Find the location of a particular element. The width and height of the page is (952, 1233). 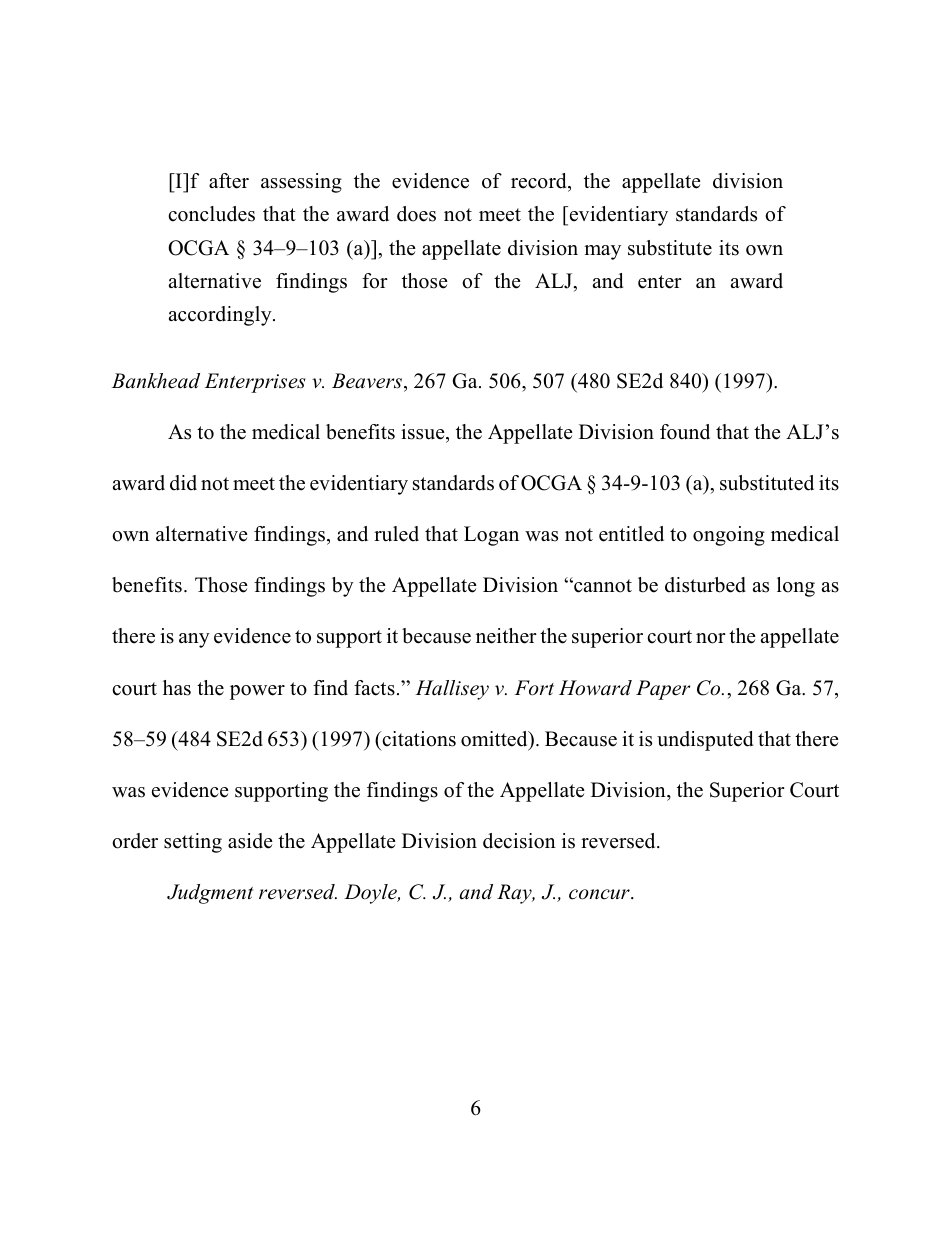

Judgment is located at coordinates (210, 894).
